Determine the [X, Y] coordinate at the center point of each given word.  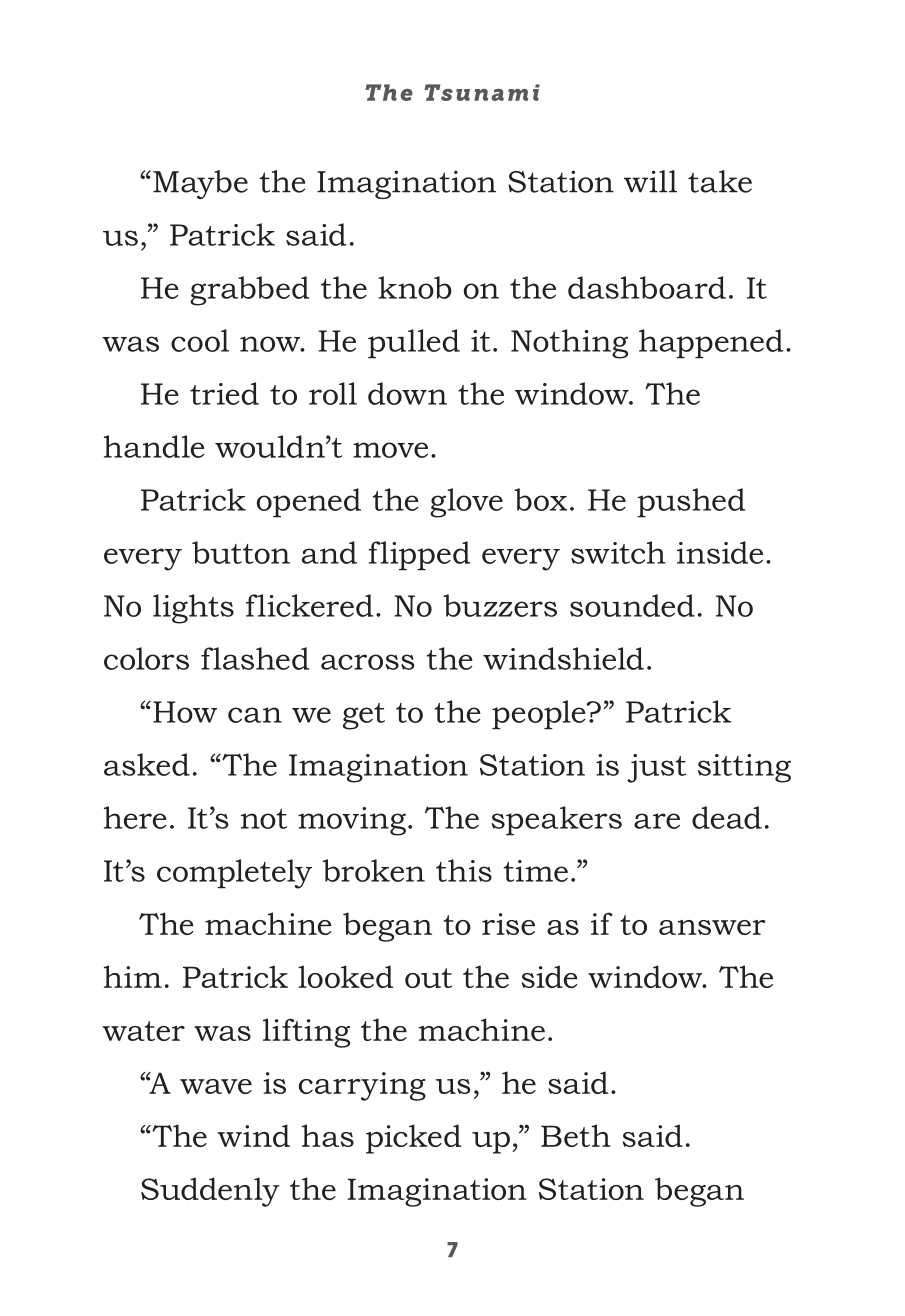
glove [466, 503]
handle [154, 446]
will [650, 181]
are [657, 821]
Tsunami [482, 92]
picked [413, 1139]
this [464, 870]
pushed [691, 502]
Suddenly [210, 1192]
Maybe [200, 184]
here [135, 817]
